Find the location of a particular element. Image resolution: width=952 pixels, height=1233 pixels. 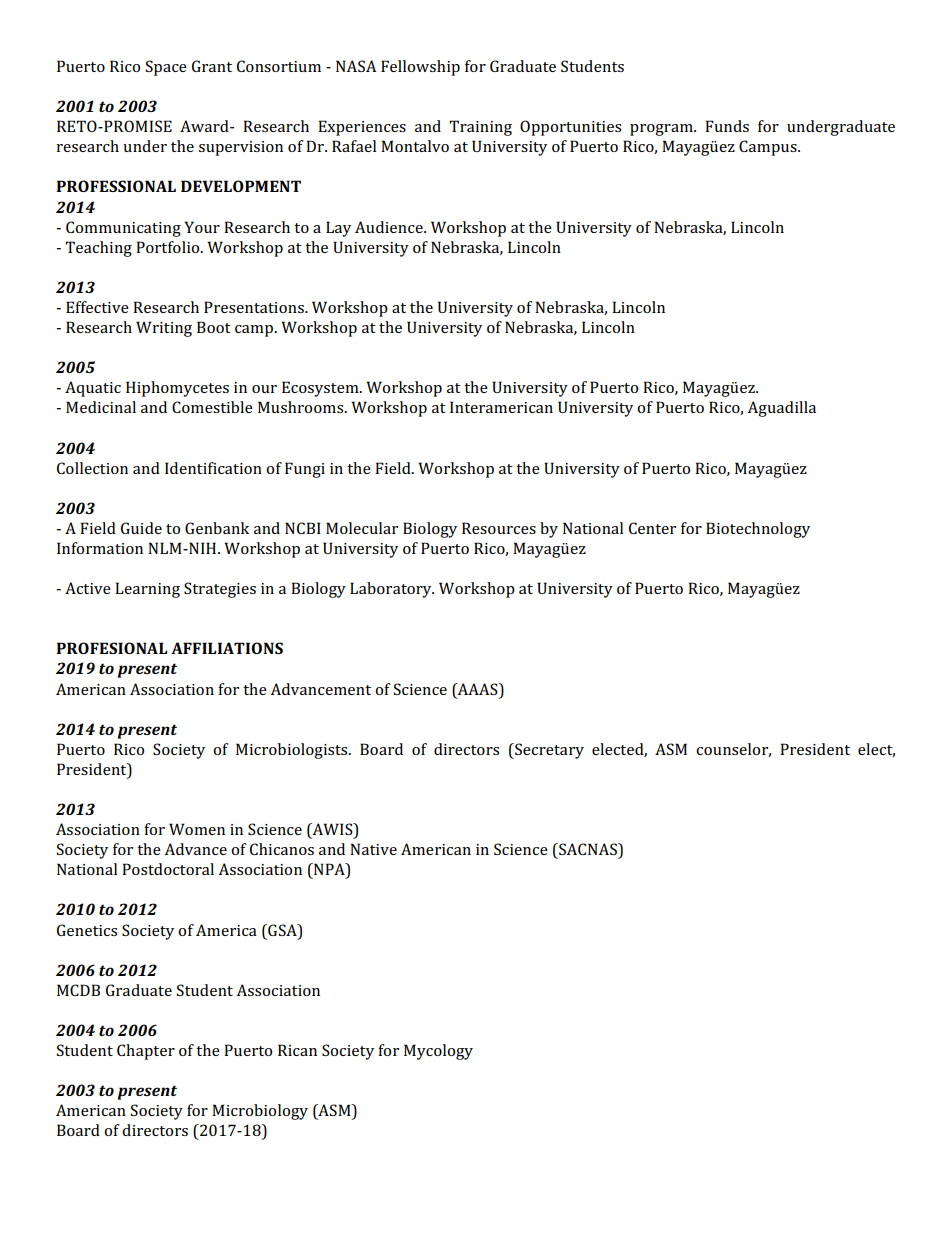

Writing is located at coordinates (164, 329).
